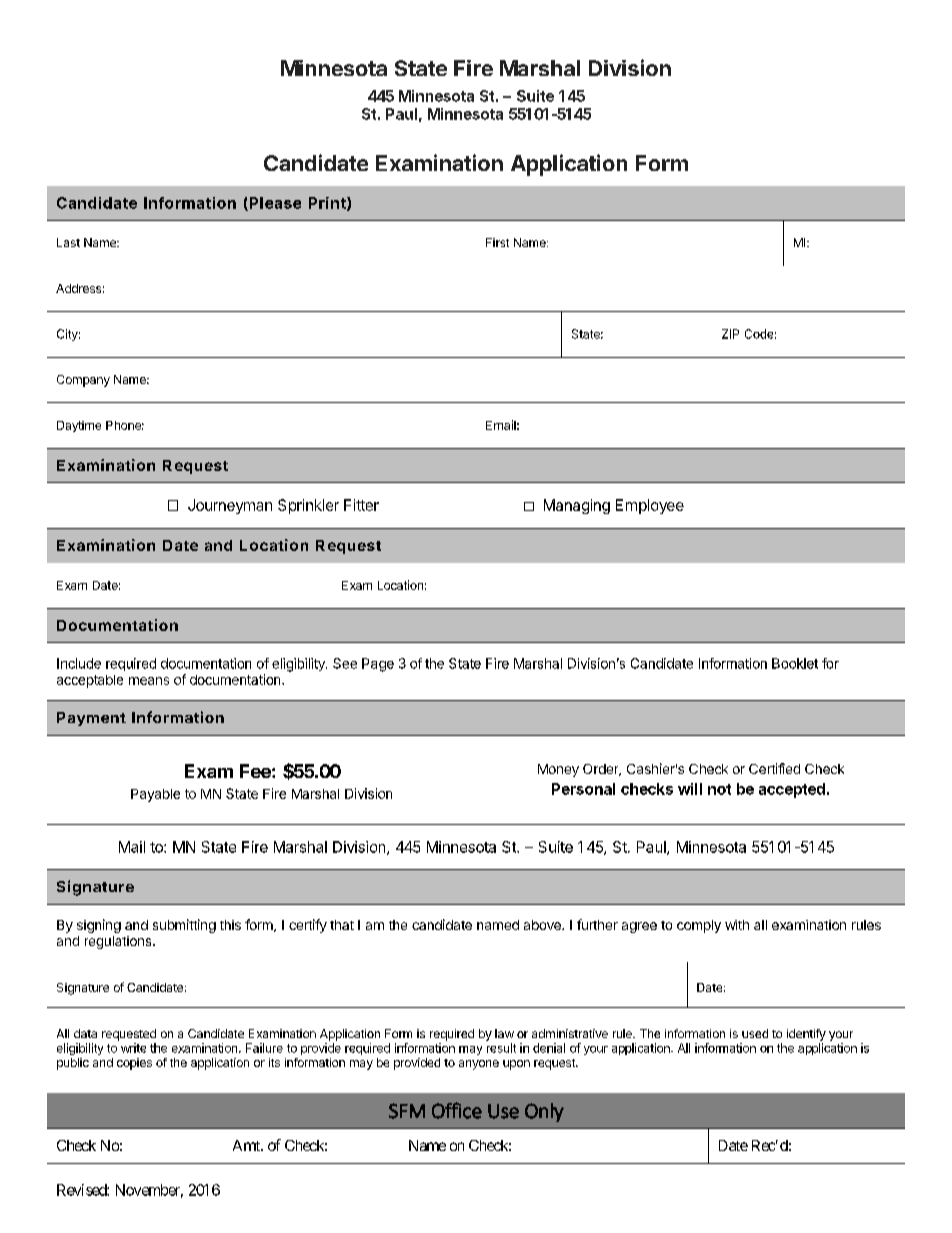 Image resolution: width=952 pixels, height=1233 pixels. What do you see at coordinates (730, 334) in the screenshot?
I see `ZIP` at bounding box center [730, 334].
